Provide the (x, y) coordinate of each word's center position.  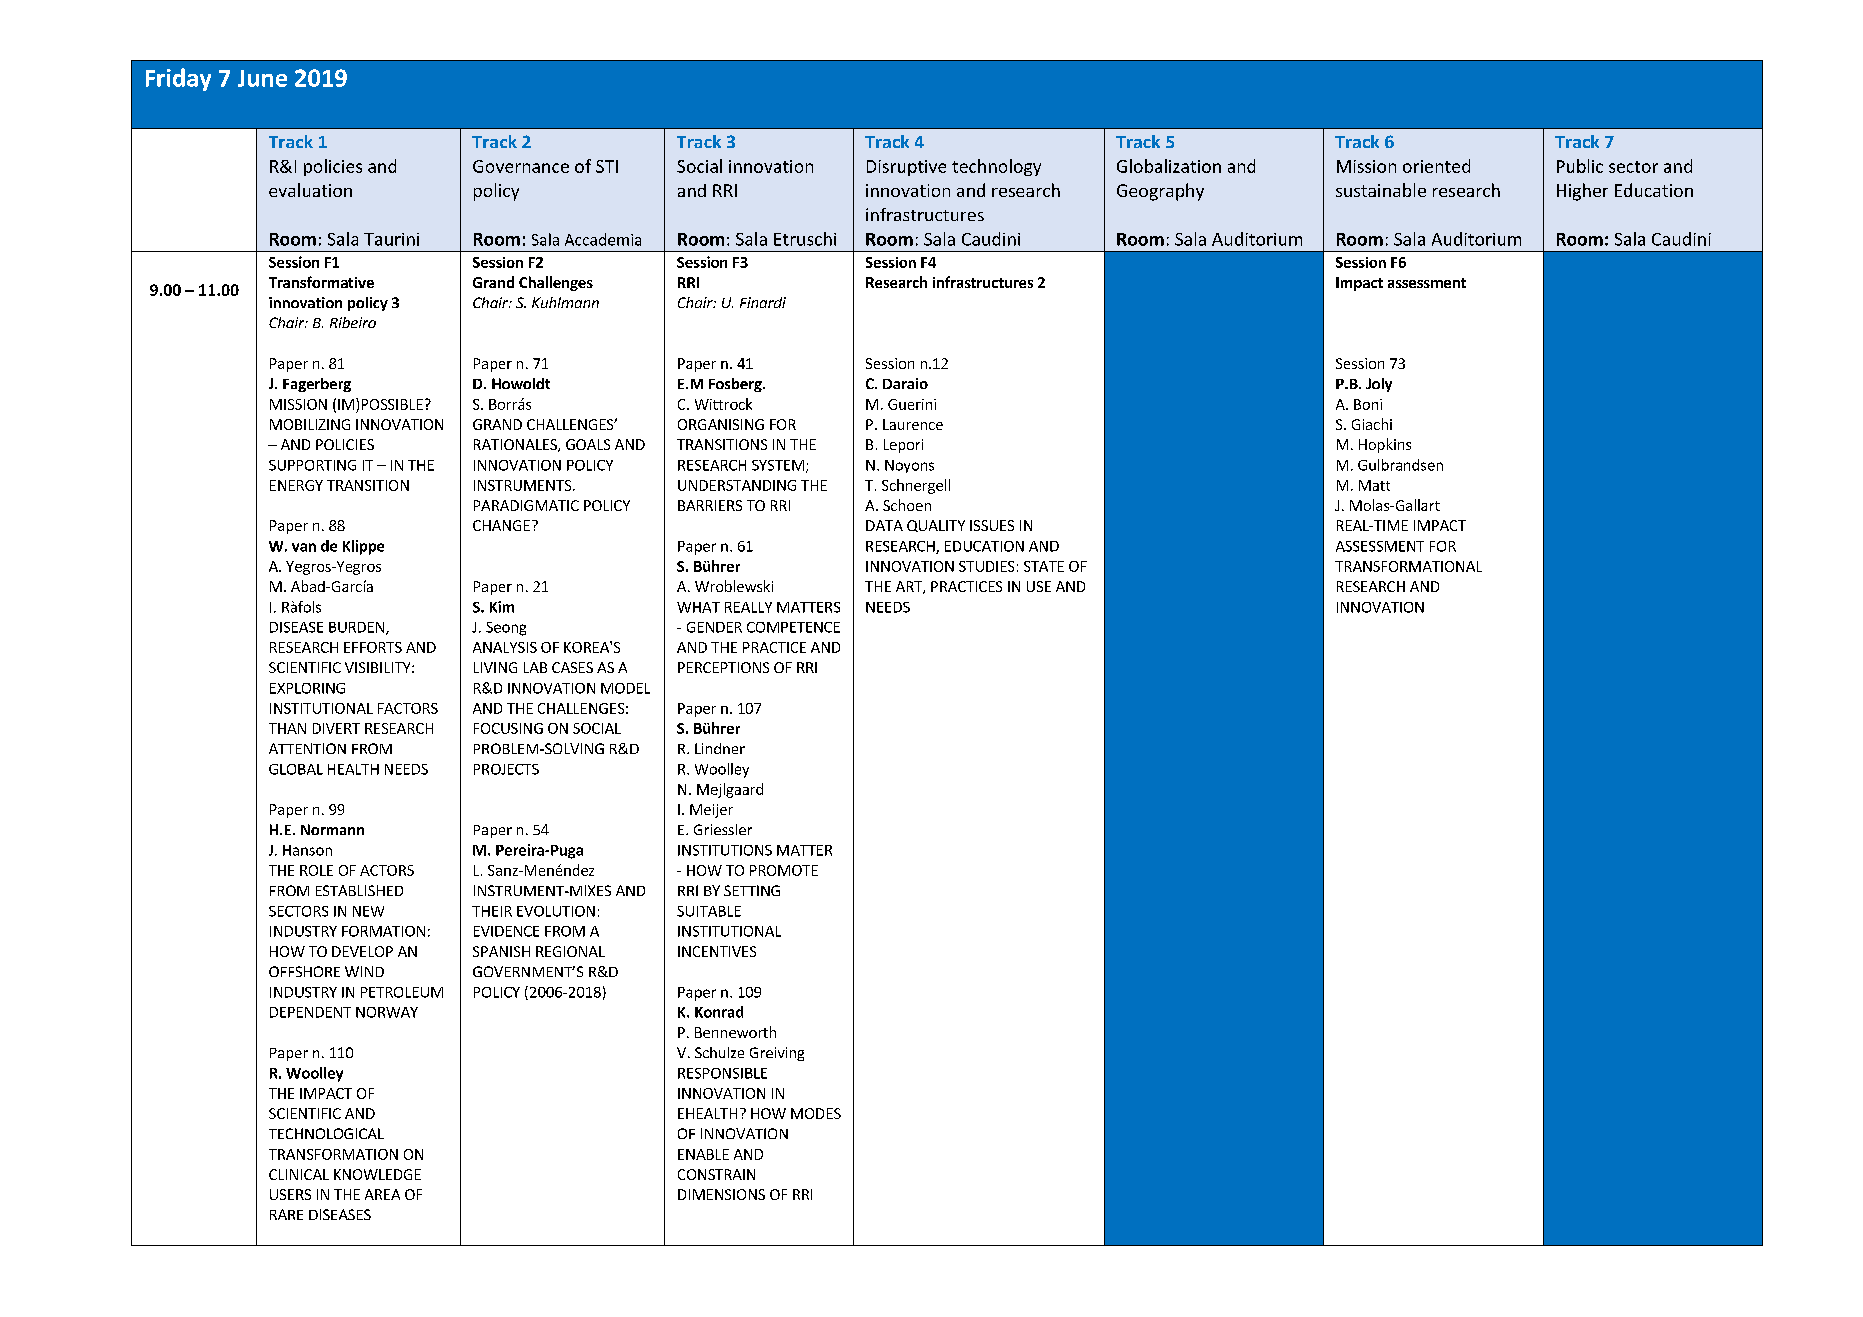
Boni (1368, 404)
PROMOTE (784, 870)
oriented (1436, 166)
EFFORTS (373, 647)
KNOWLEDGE (377, 1174)
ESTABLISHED (359, 890)
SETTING (752, 890)
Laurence (913, 424)
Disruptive (906, 168)
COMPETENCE (793, 627)
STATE (1044, 566)
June (262, 78)
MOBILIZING (310, 424)
